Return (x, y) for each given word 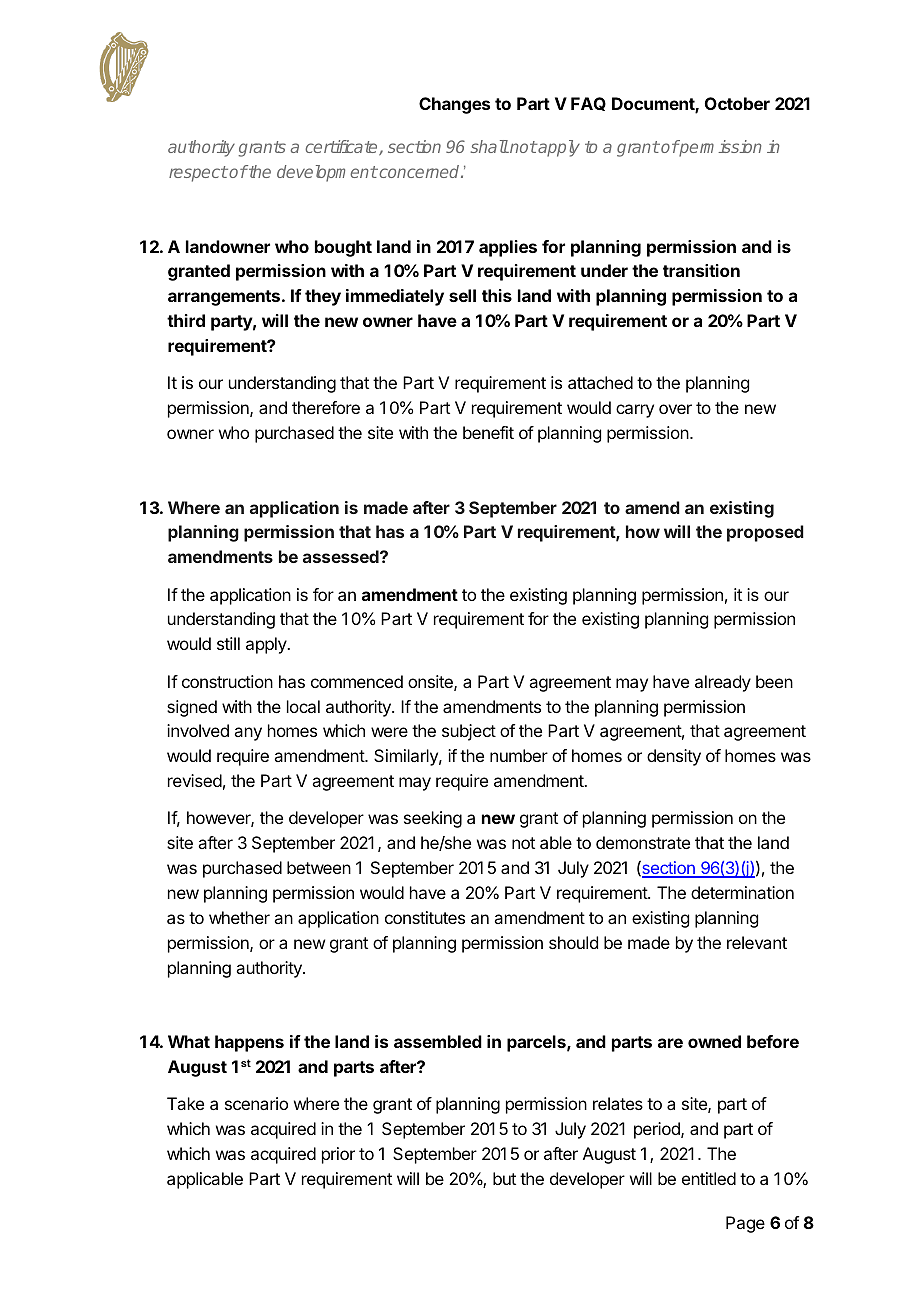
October (737, 103)
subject (469, 732)
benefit (488, 432)
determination (742, 892)
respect (198, 174)
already (723, 683)
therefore (326, 407)
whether (239, 917)
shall (490, 146)
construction (227, 681)
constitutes (425, 917)
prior (338, 1155)
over (675, 409)
